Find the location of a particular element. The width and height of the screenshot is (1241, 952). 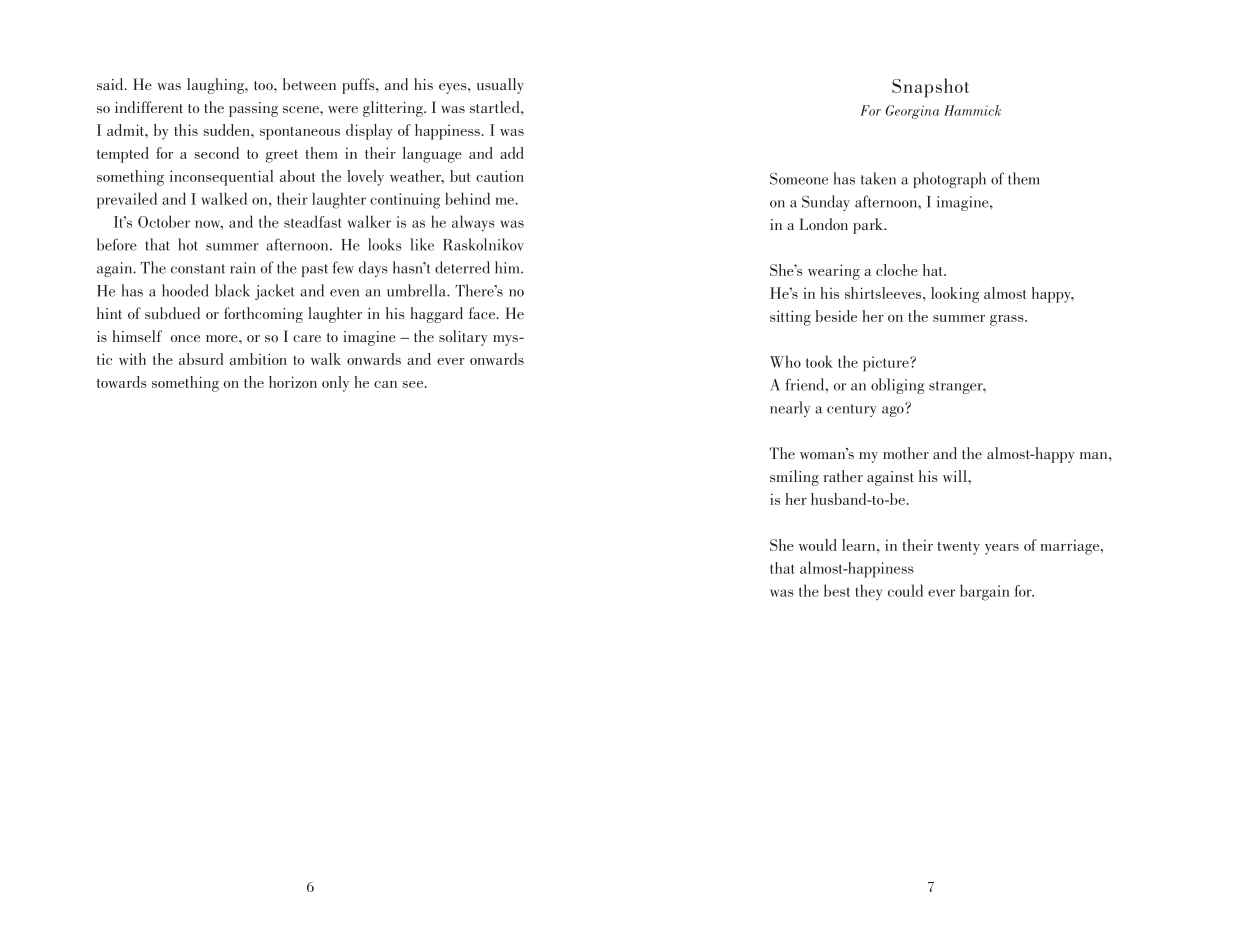

passing is located at coordinates (253, 109).
